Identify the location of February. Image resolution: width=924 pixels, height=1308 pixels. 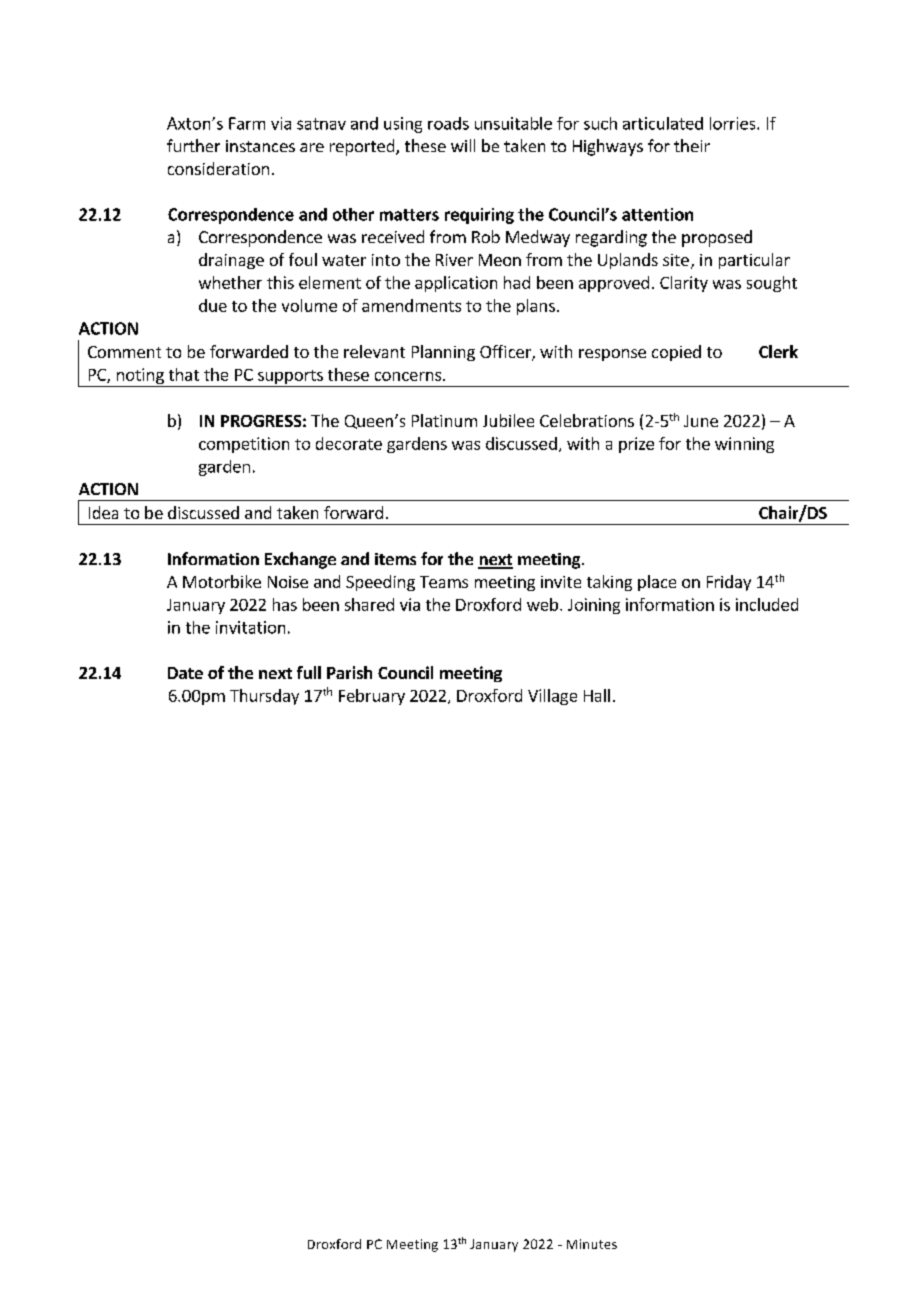
(372, 697).
